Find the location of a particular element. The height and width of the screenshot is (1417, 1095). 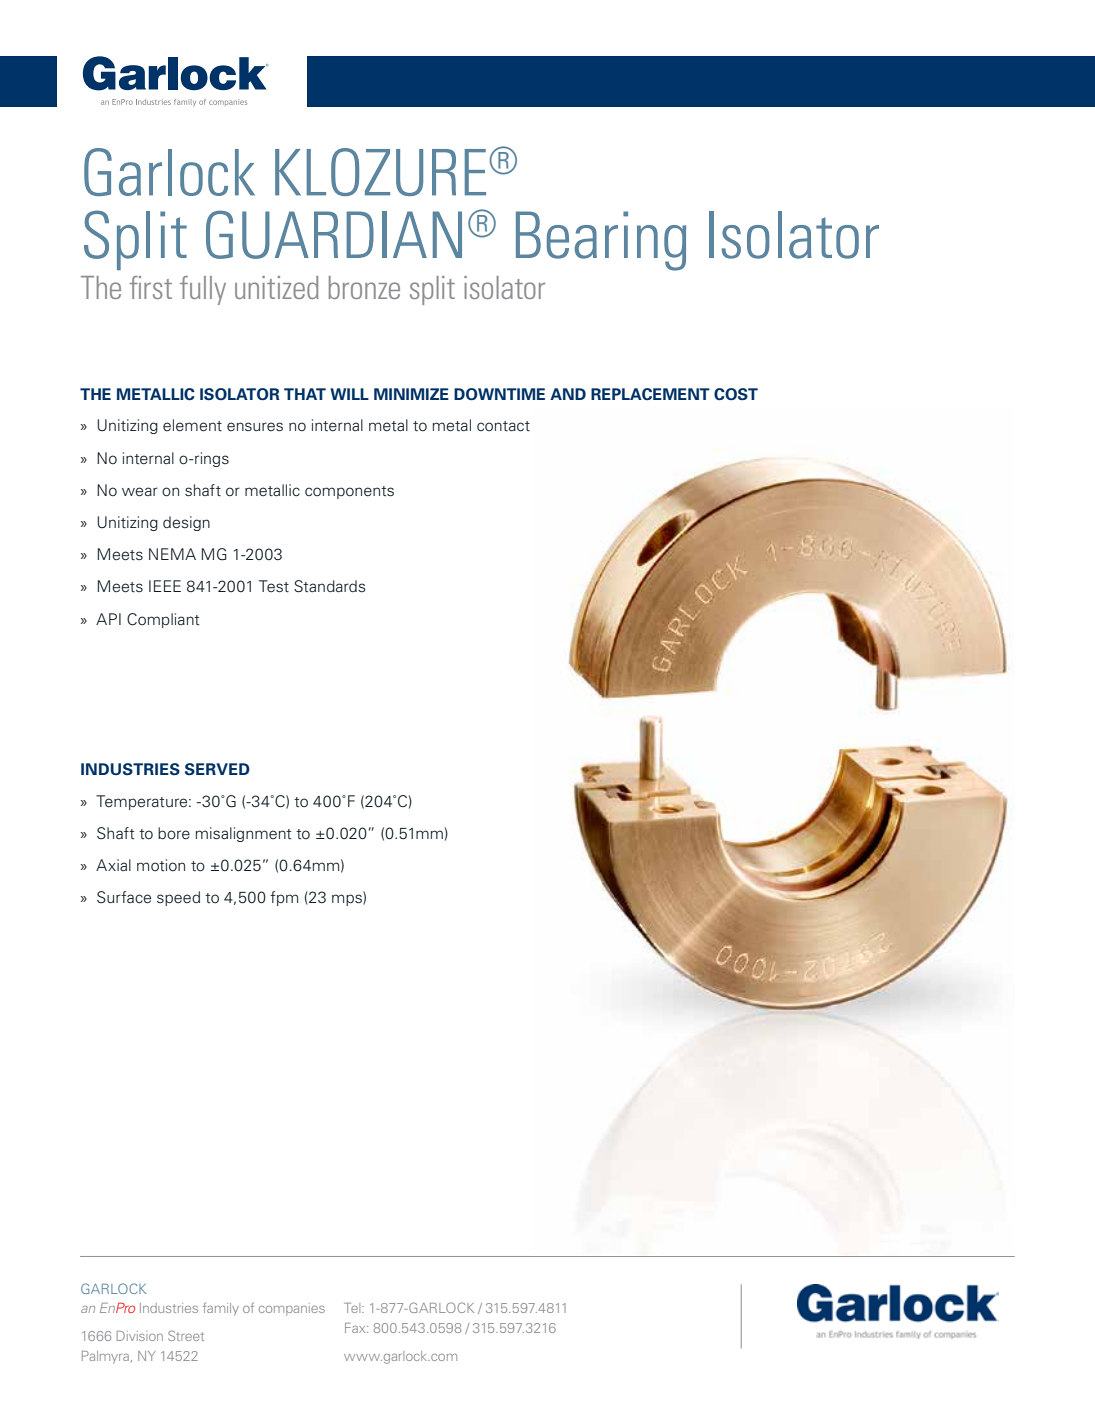

bronze is located at coordinates (364, 287).
